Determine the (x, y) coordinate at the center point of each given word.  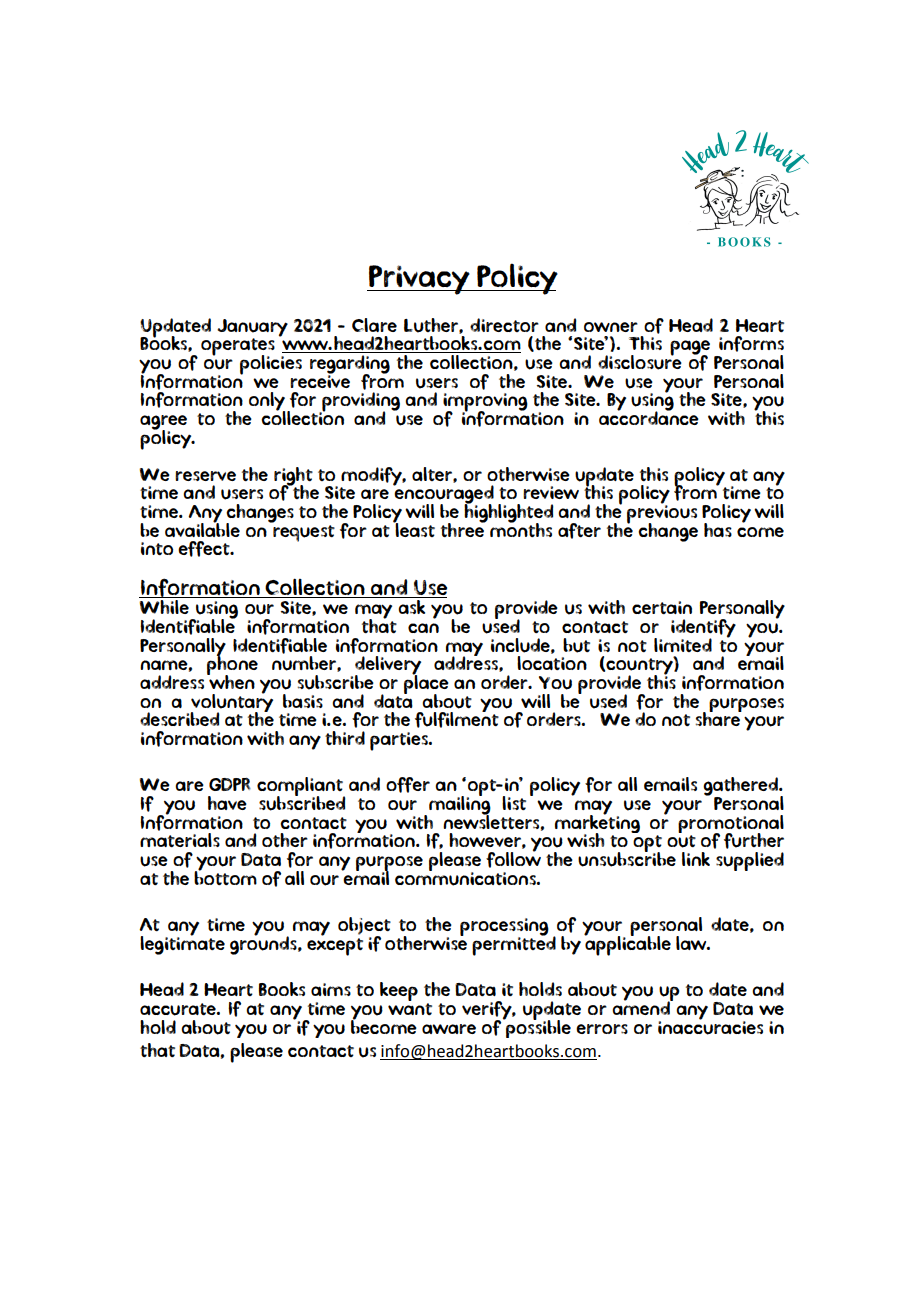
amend (642, 1007)
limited (683, 645)
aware (449, 1029)
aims (331, 989)
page (690, 349)
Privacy (419, 280)
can (423, 628)
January (252, 329)
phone (232, 666)
